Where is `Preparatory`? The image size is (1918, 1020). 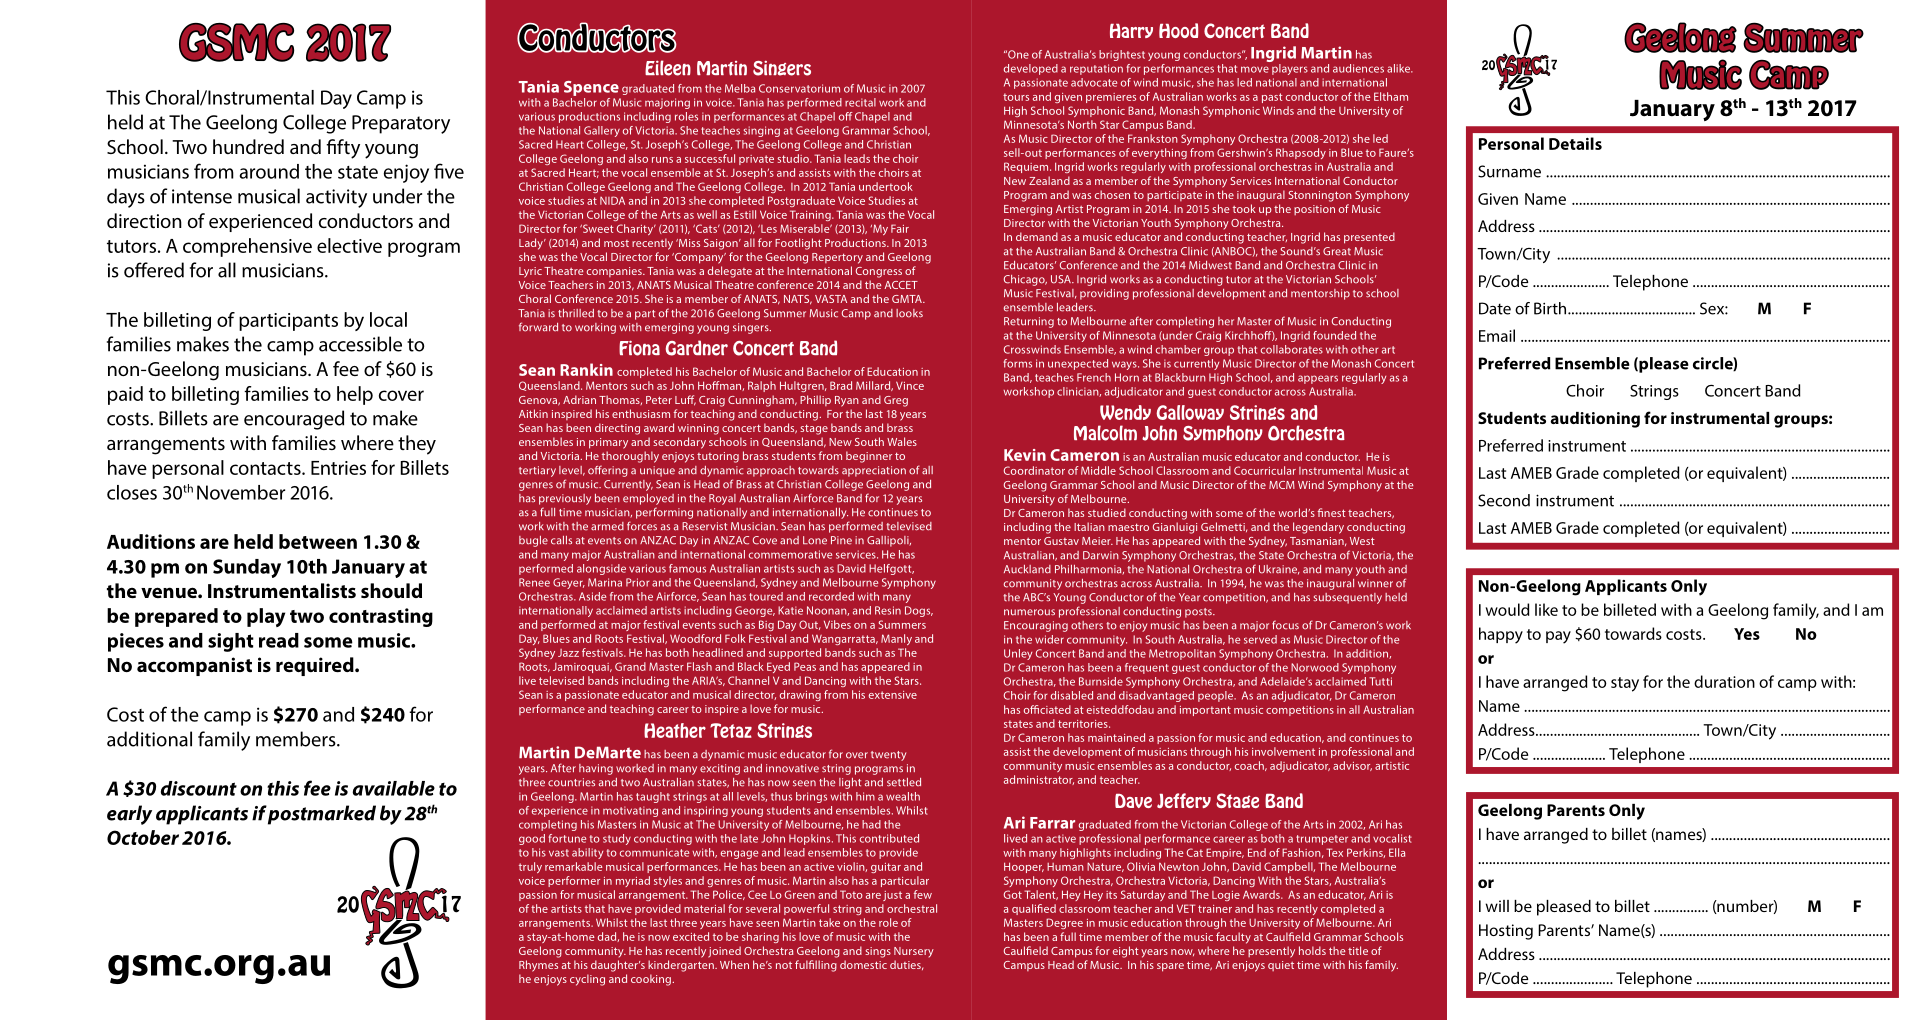
Preparatory is located at coordinates (401, 124).
